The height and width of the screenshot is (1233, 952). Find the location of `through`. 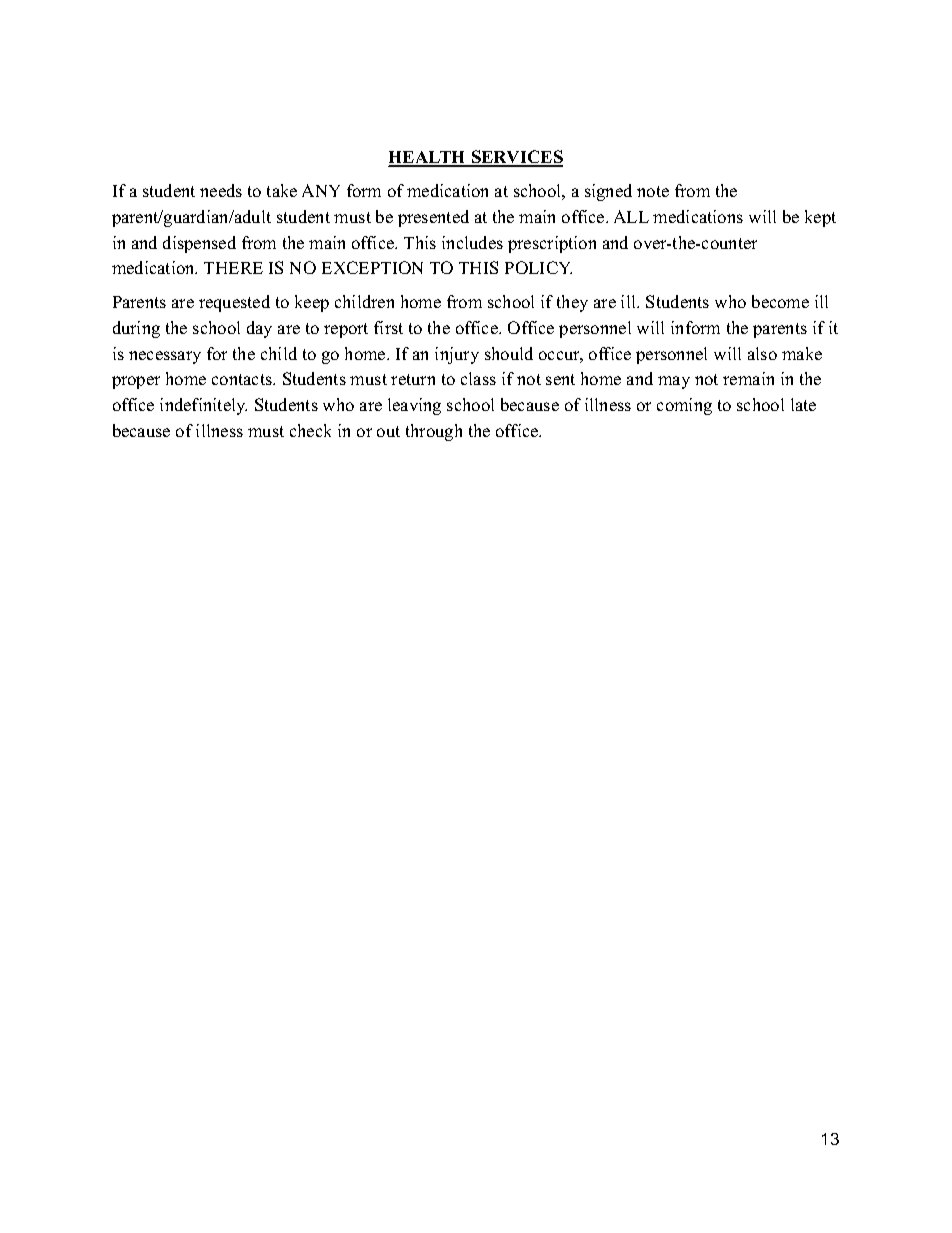

through is located at coordinates (434, 432).
